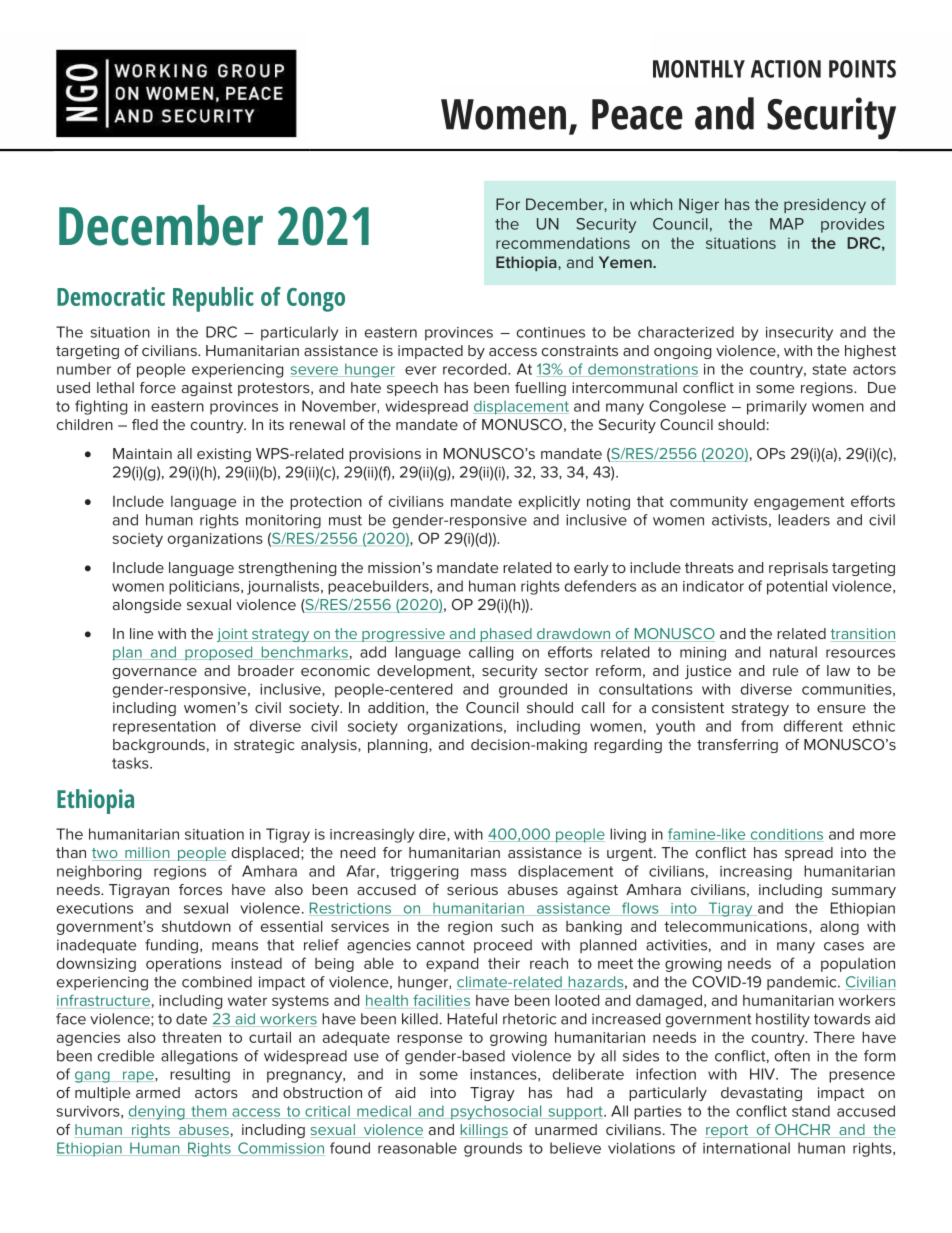 The height and width of the page is (1233, 952). Describe the element at coordinates (145, 424) in the page. I see `fled` at that location.
